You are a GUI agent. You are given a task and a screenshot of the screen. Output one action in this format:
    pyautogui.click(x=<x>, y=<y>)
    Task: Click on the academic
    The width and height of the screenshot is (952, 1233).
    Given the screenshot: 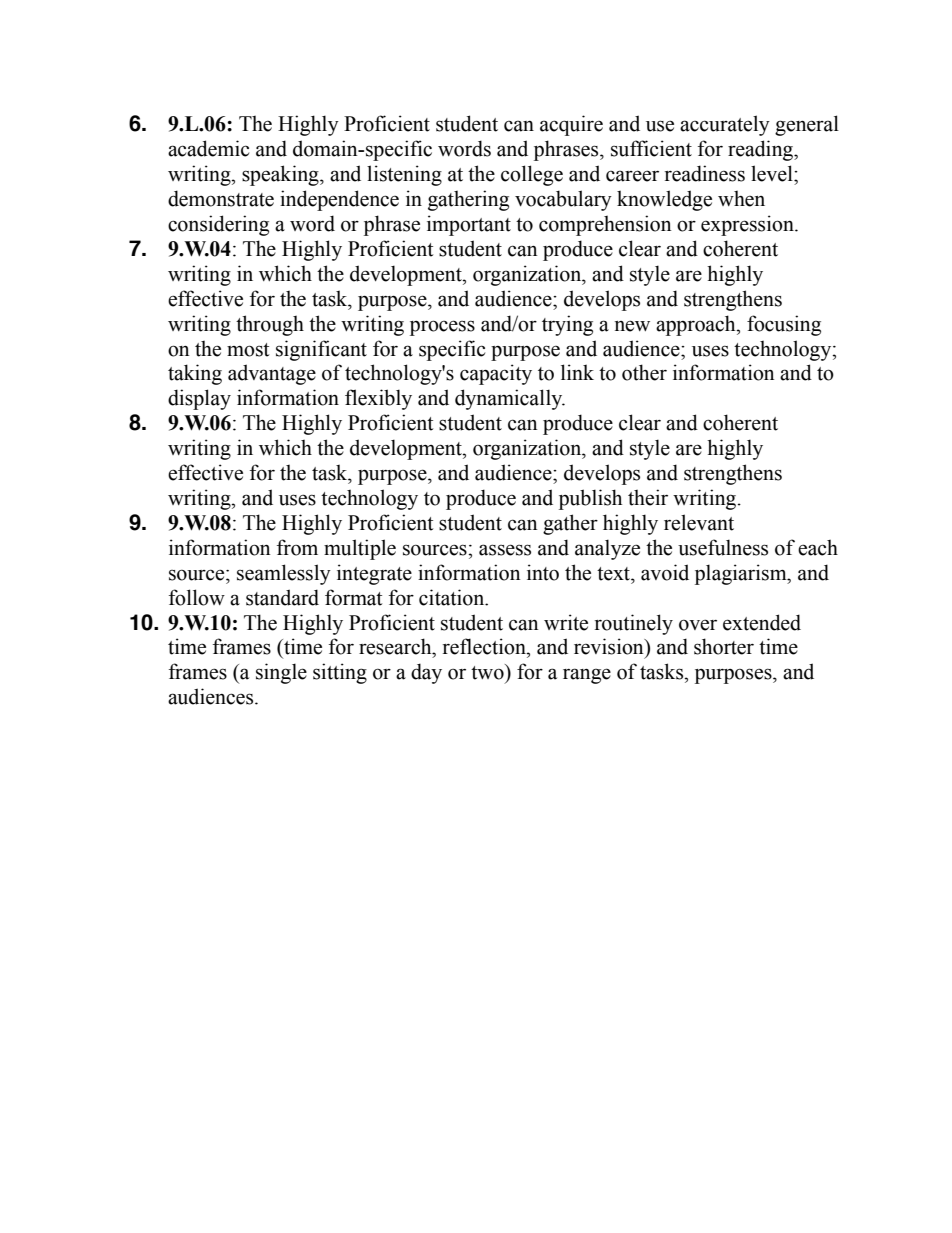 What is the action you would take?
    pyautogui.click(x=208, y=148)
